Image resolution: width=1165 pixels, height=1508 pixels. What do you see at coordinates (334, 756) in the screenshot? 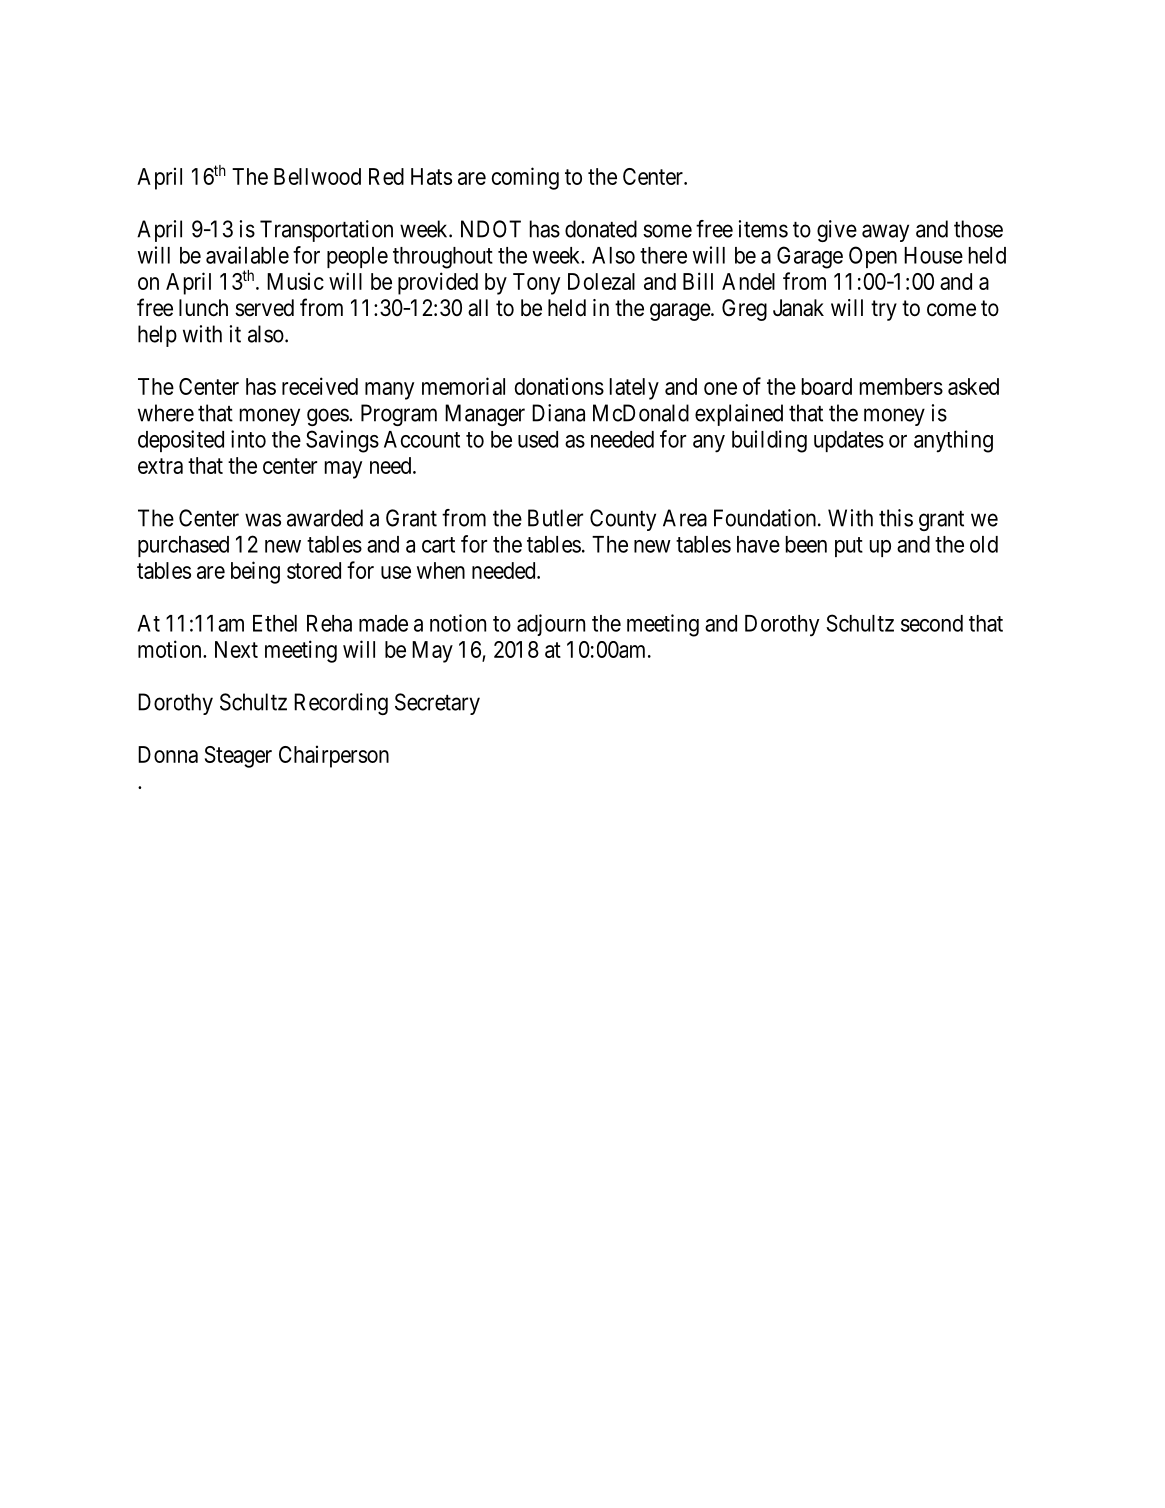
I see `Chairperson` at bounding box center [334, 756].
